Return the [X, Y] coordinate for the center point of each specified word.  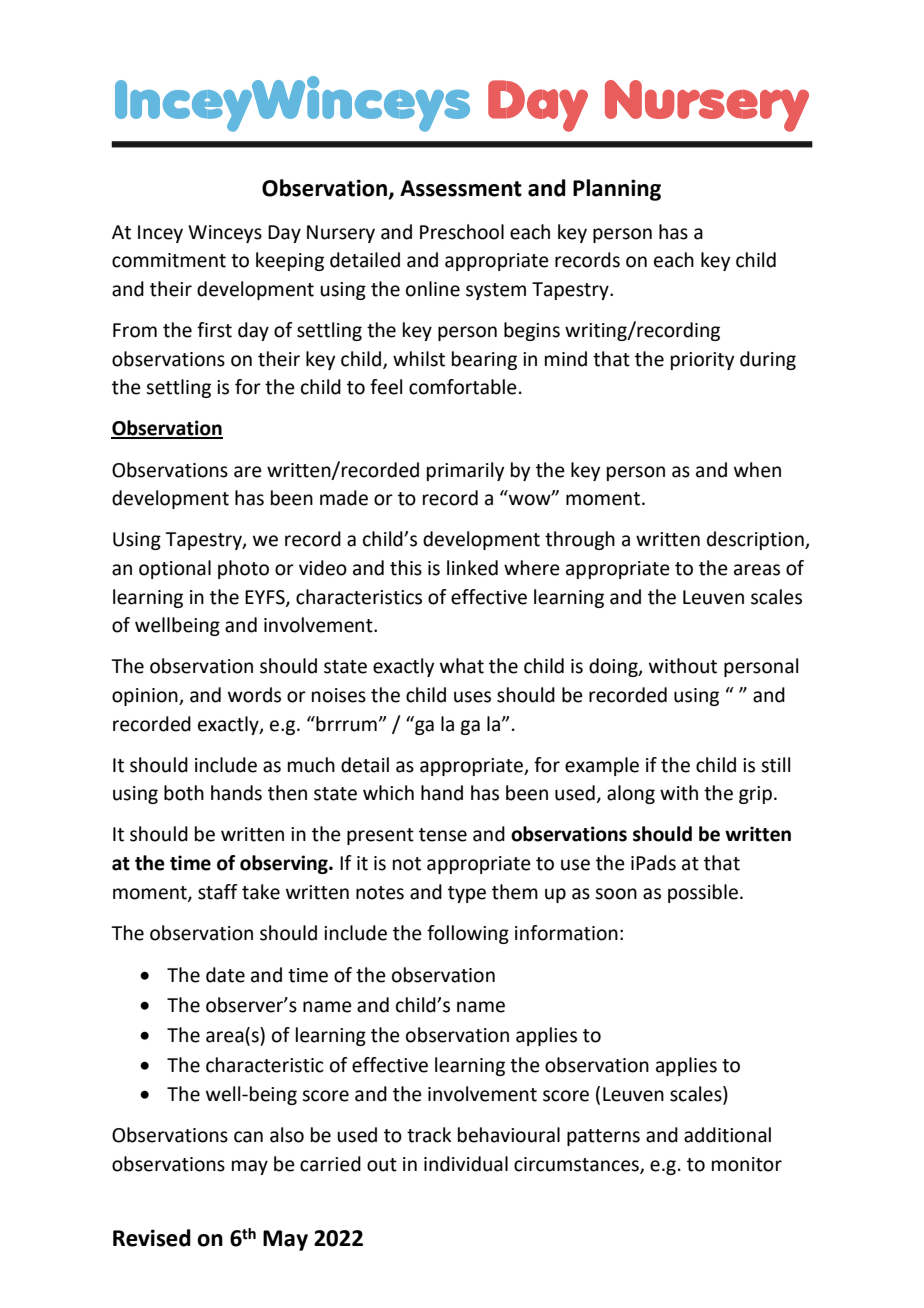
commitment [169, 260]
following [468, 934]
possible [703, 893]
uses [472, 697]
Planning [617, 190]
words [254, 695]
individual [466, 1164]
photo [243, 569]
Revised [152, 1238]
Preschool [462, 232]
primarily [465, 471]
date [225, 975]
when [757, 470]
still [775, 765]
